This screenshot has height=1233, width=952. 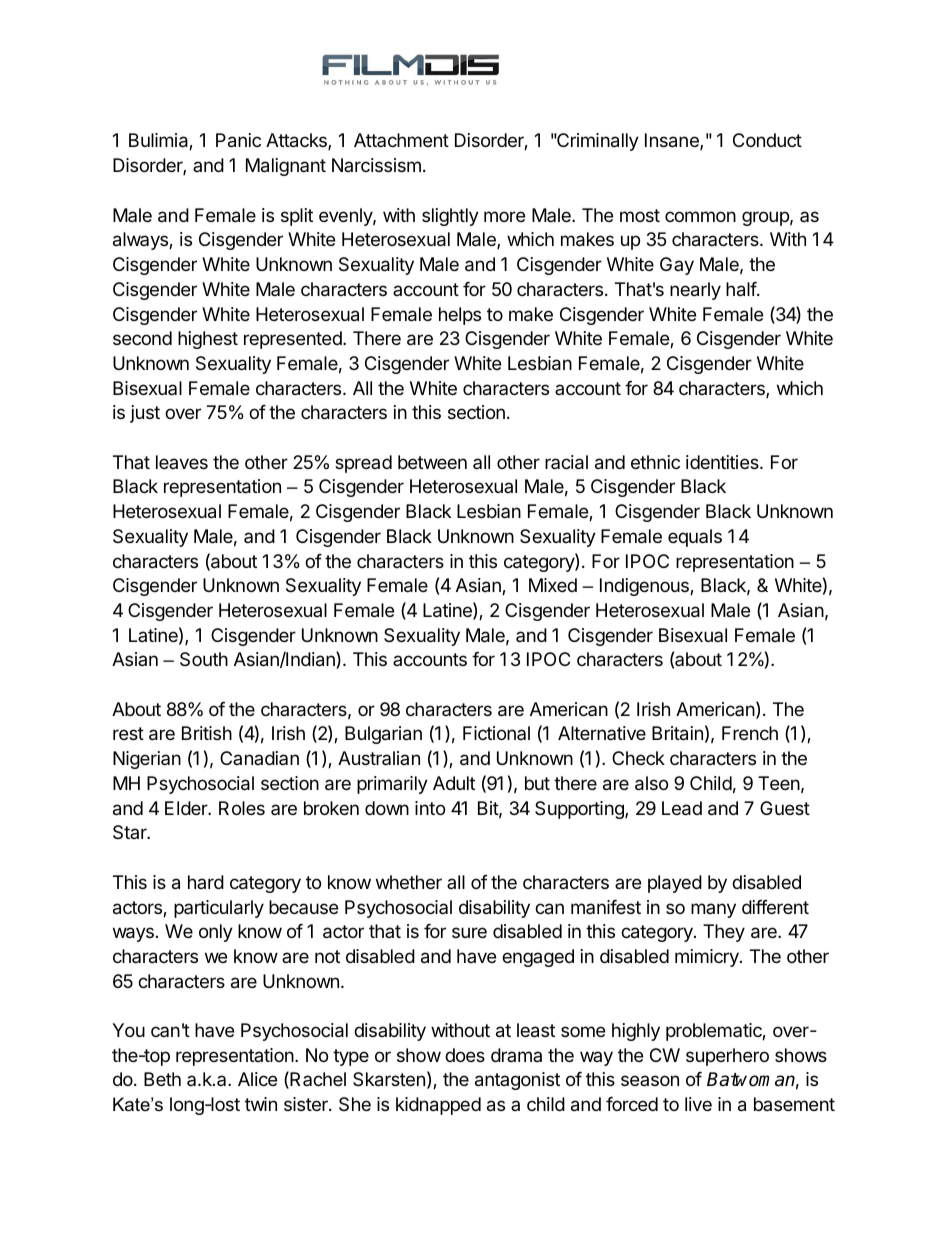 I want to click on does, so click(x=465, y=1055).
